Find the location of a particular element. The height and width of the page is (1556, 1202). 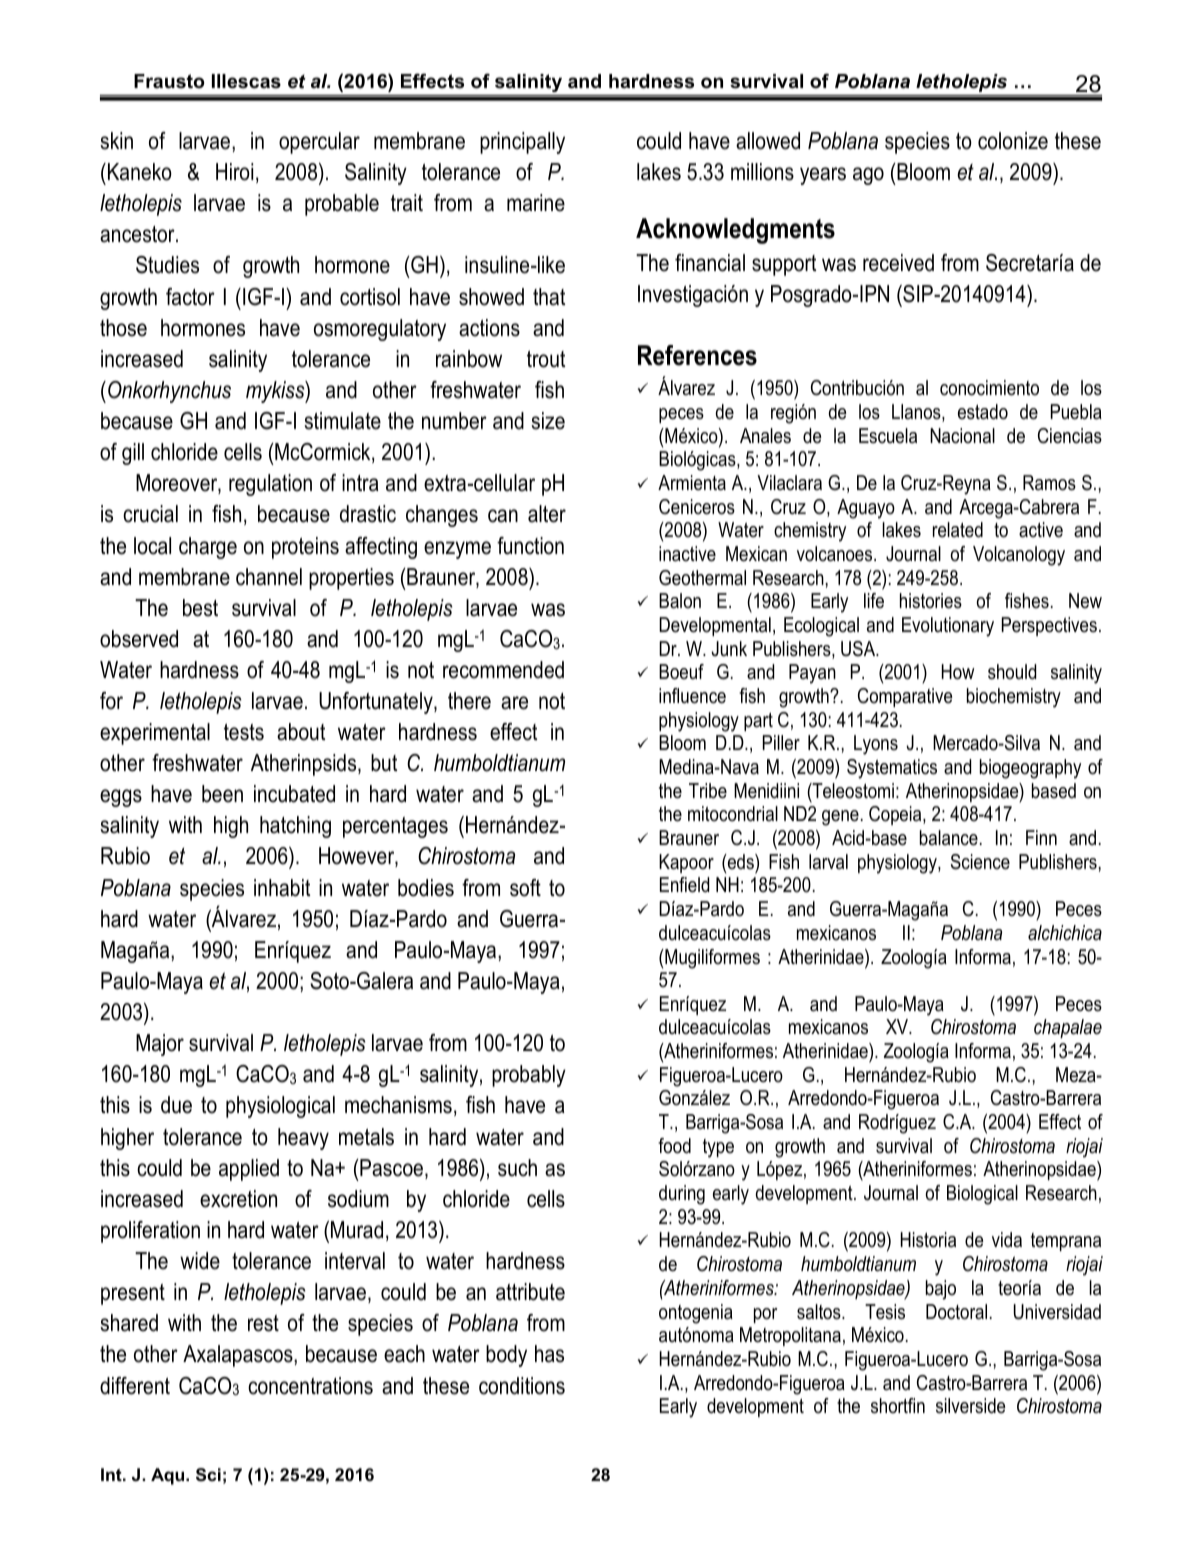

rest is located at coordinates (263, 1323).
